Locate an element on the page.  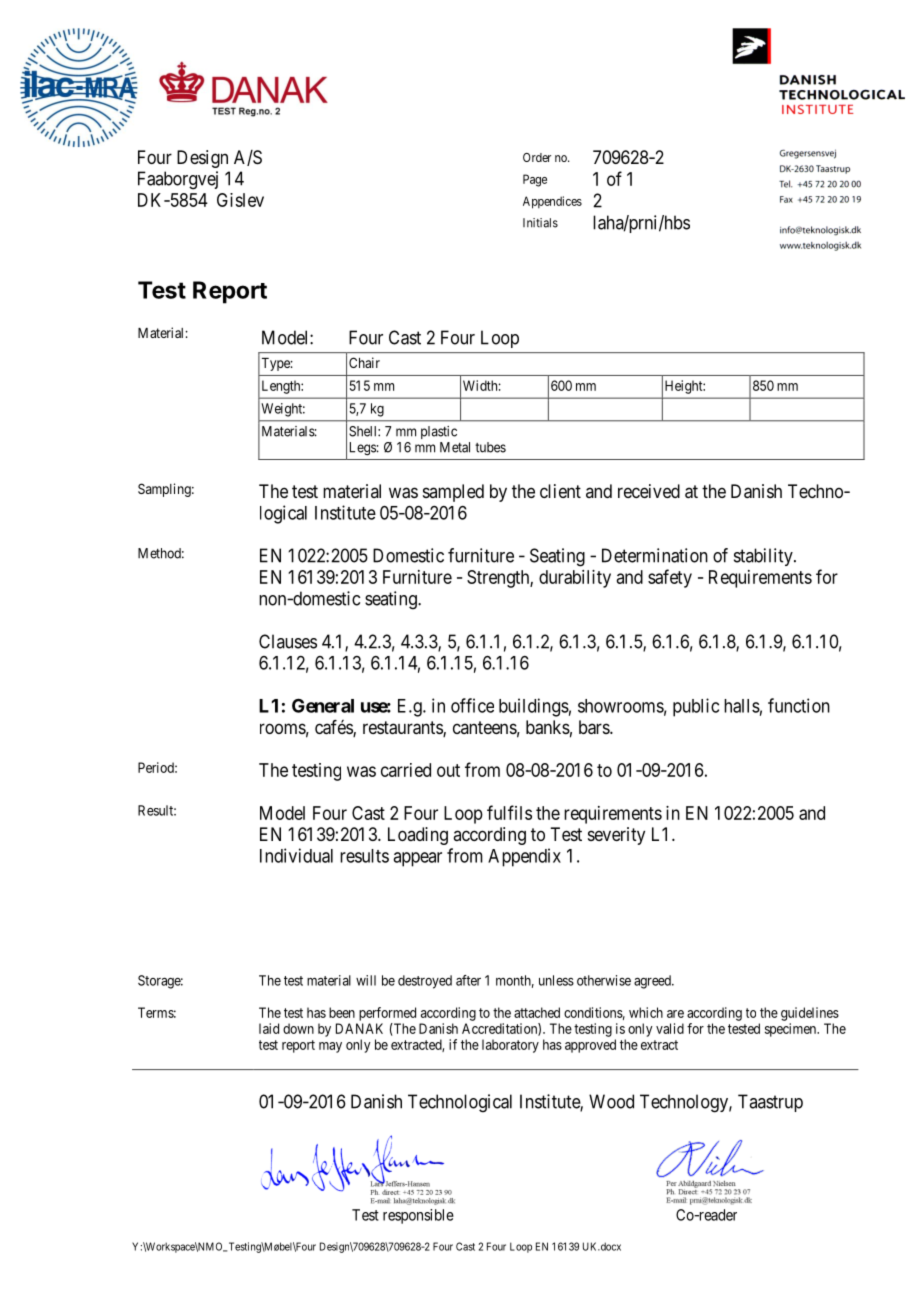
responsible is located at coordinates (418, 1216).
